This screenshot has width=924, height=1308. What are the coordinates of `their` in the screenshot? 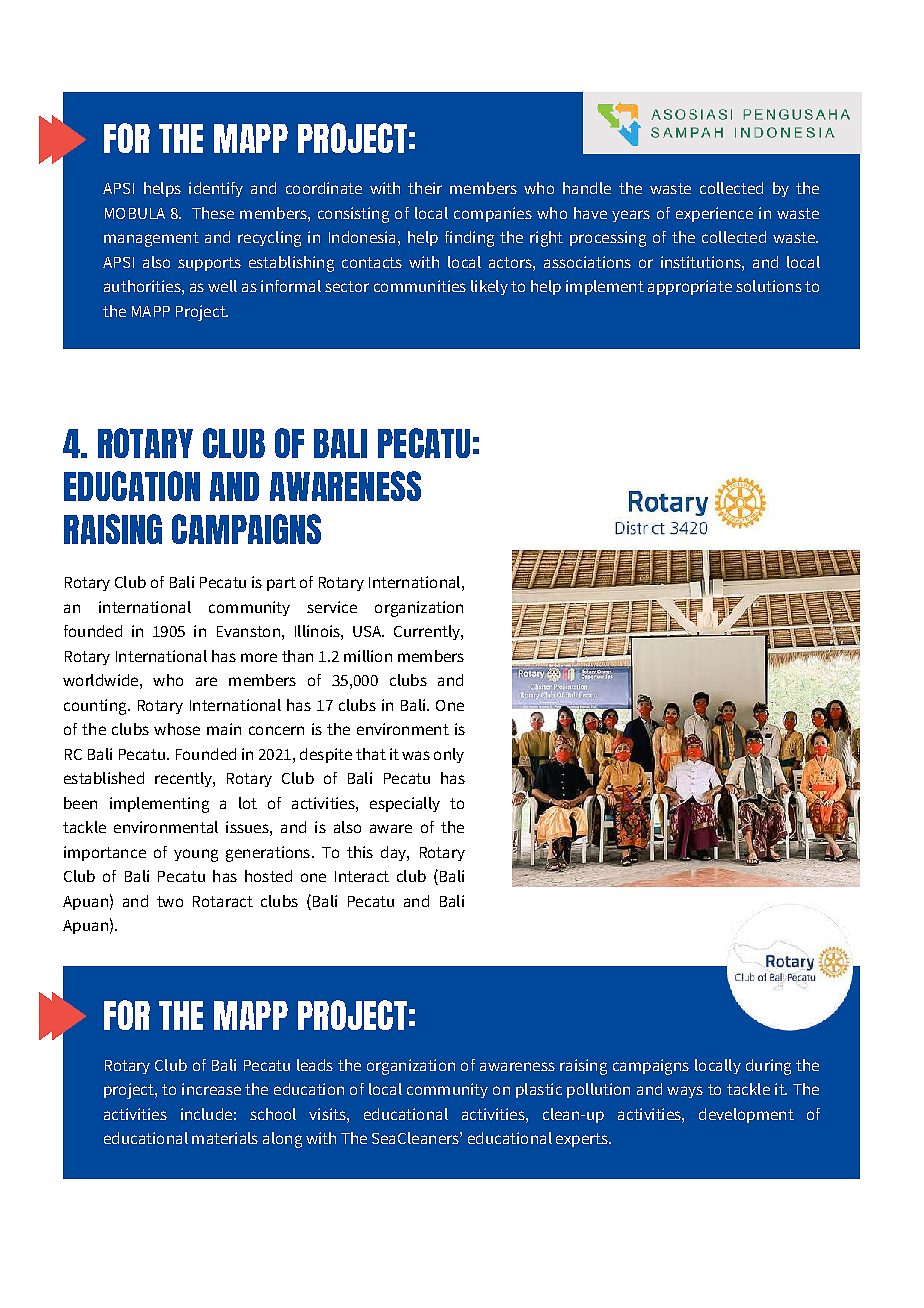 It's located at (425, 188).
